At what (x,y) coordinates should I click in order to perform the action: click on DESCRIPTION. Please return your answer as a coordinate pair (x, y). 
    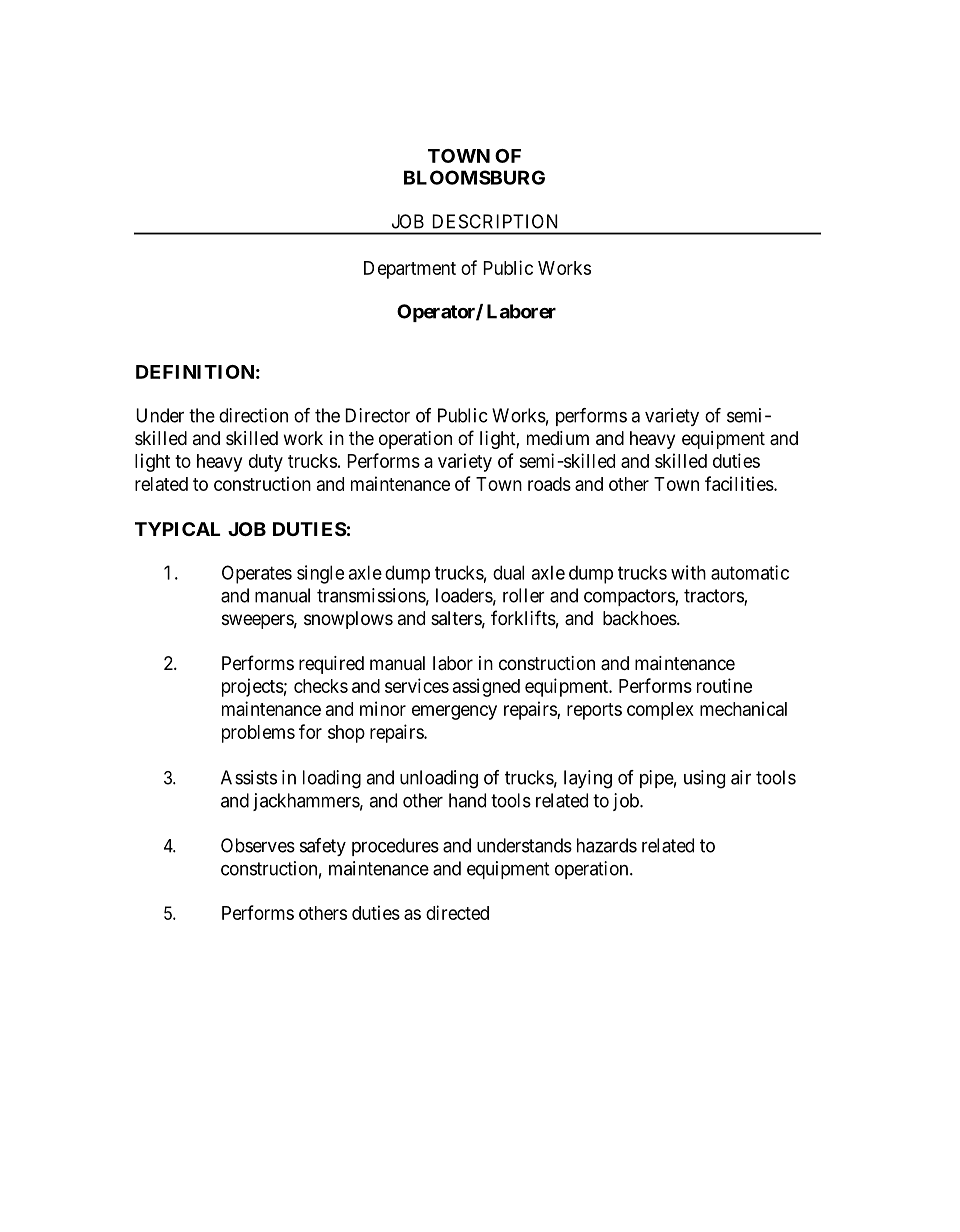
    Looking at the image, I should click on (495, 221).
